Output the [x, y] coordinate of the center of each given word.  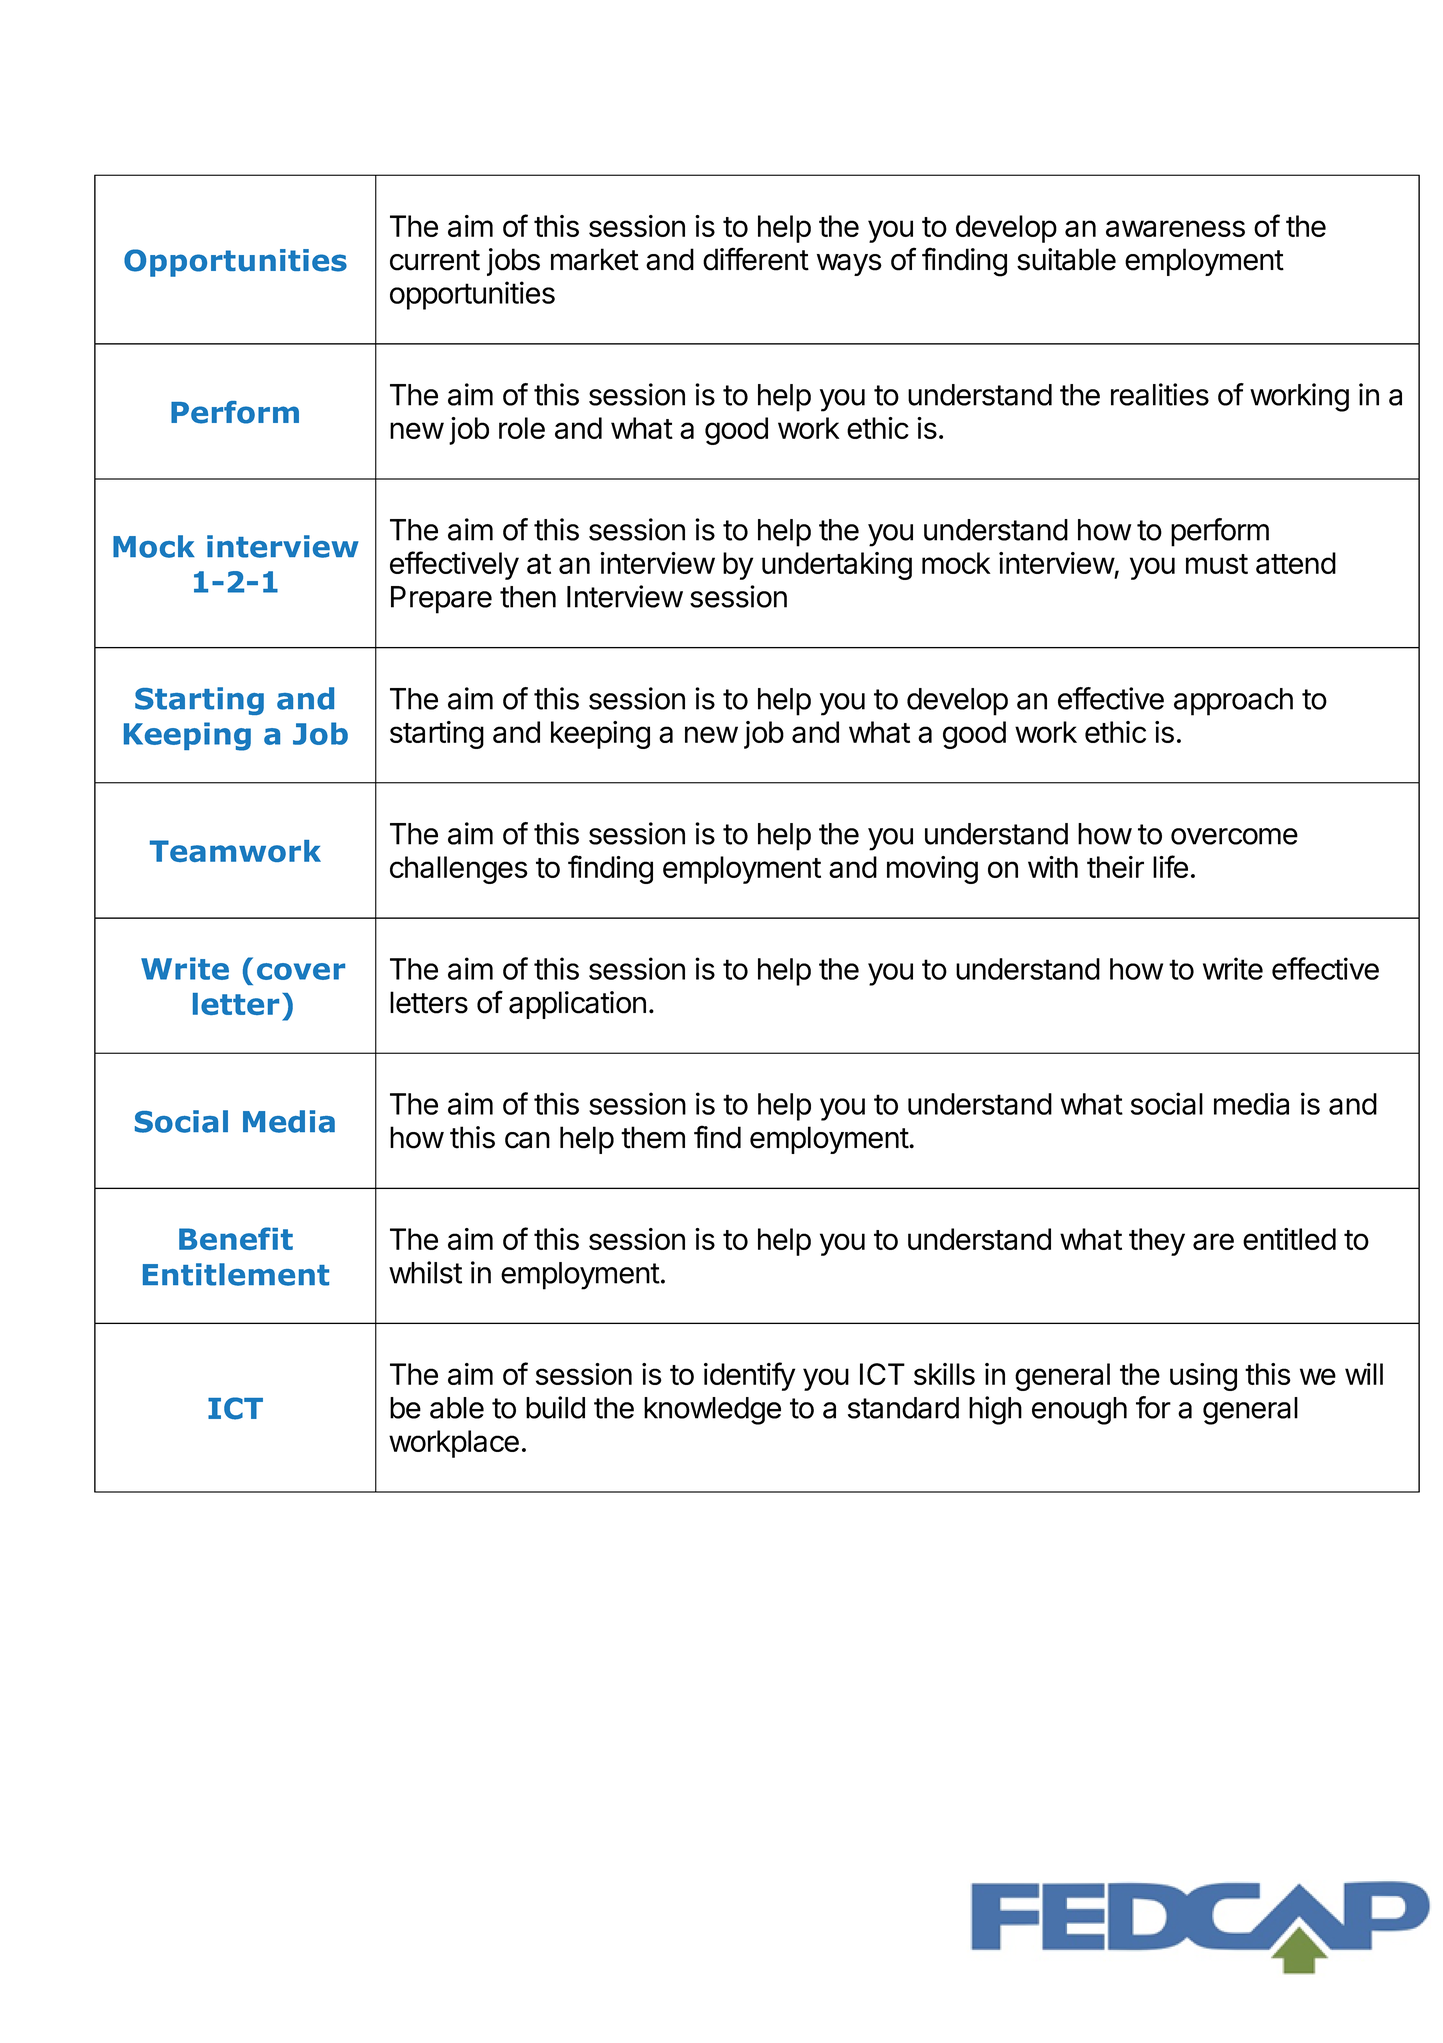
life [1170, 866]
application [577, 1005]
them [653, 1137]
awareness [1175, 228]
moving [932, 870]
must [1217, 564]
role [522, 428]
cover [301, 971]
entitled [1289, 1239]
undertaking [837, 566]
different [756, 259]
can [527, 1140]
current [435, 260]
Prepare [441, 600]
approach [1233, 702]
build [555, 1407]
